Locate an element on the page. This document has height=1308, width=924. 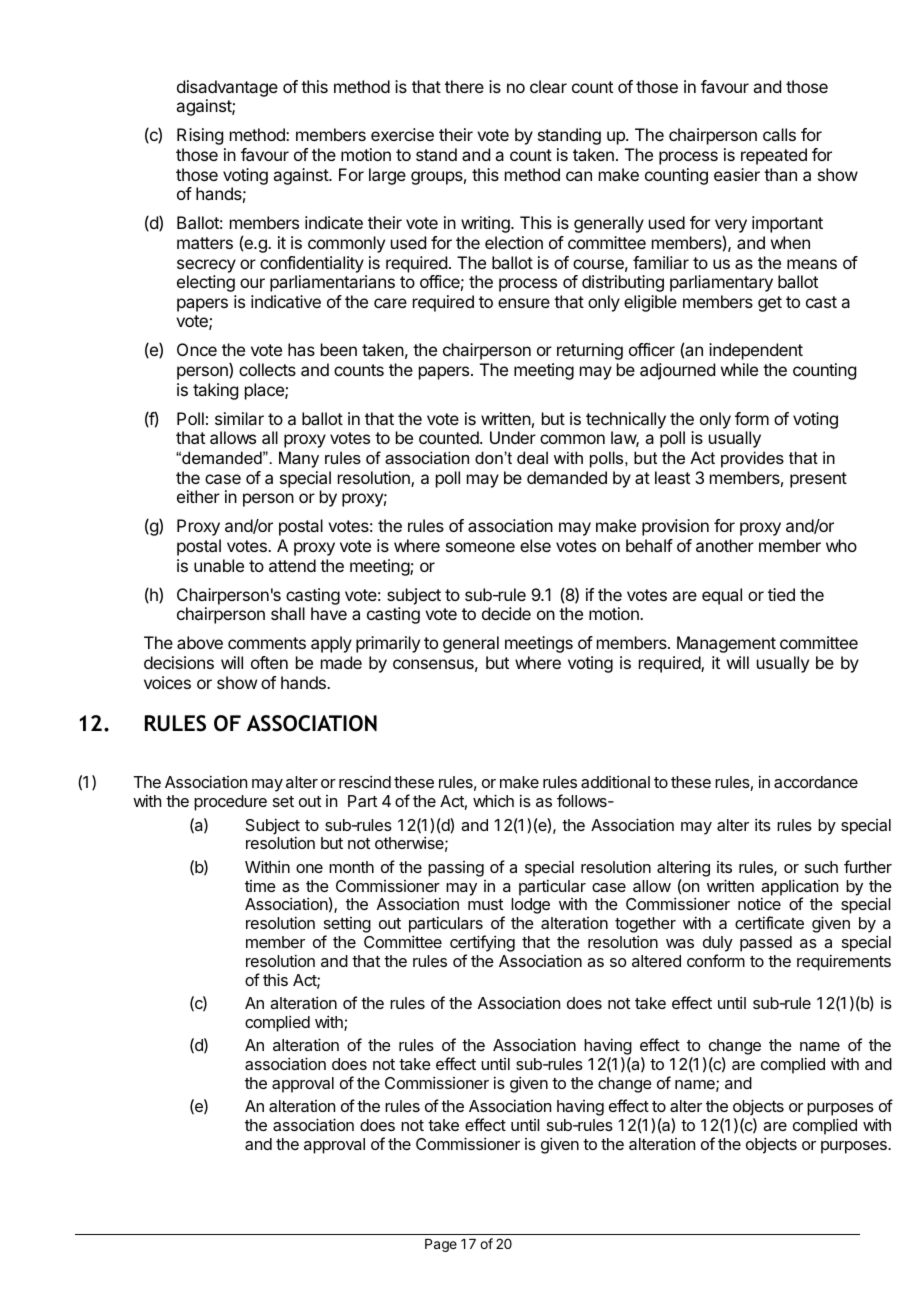
present is located at coordinates (818, 480).
